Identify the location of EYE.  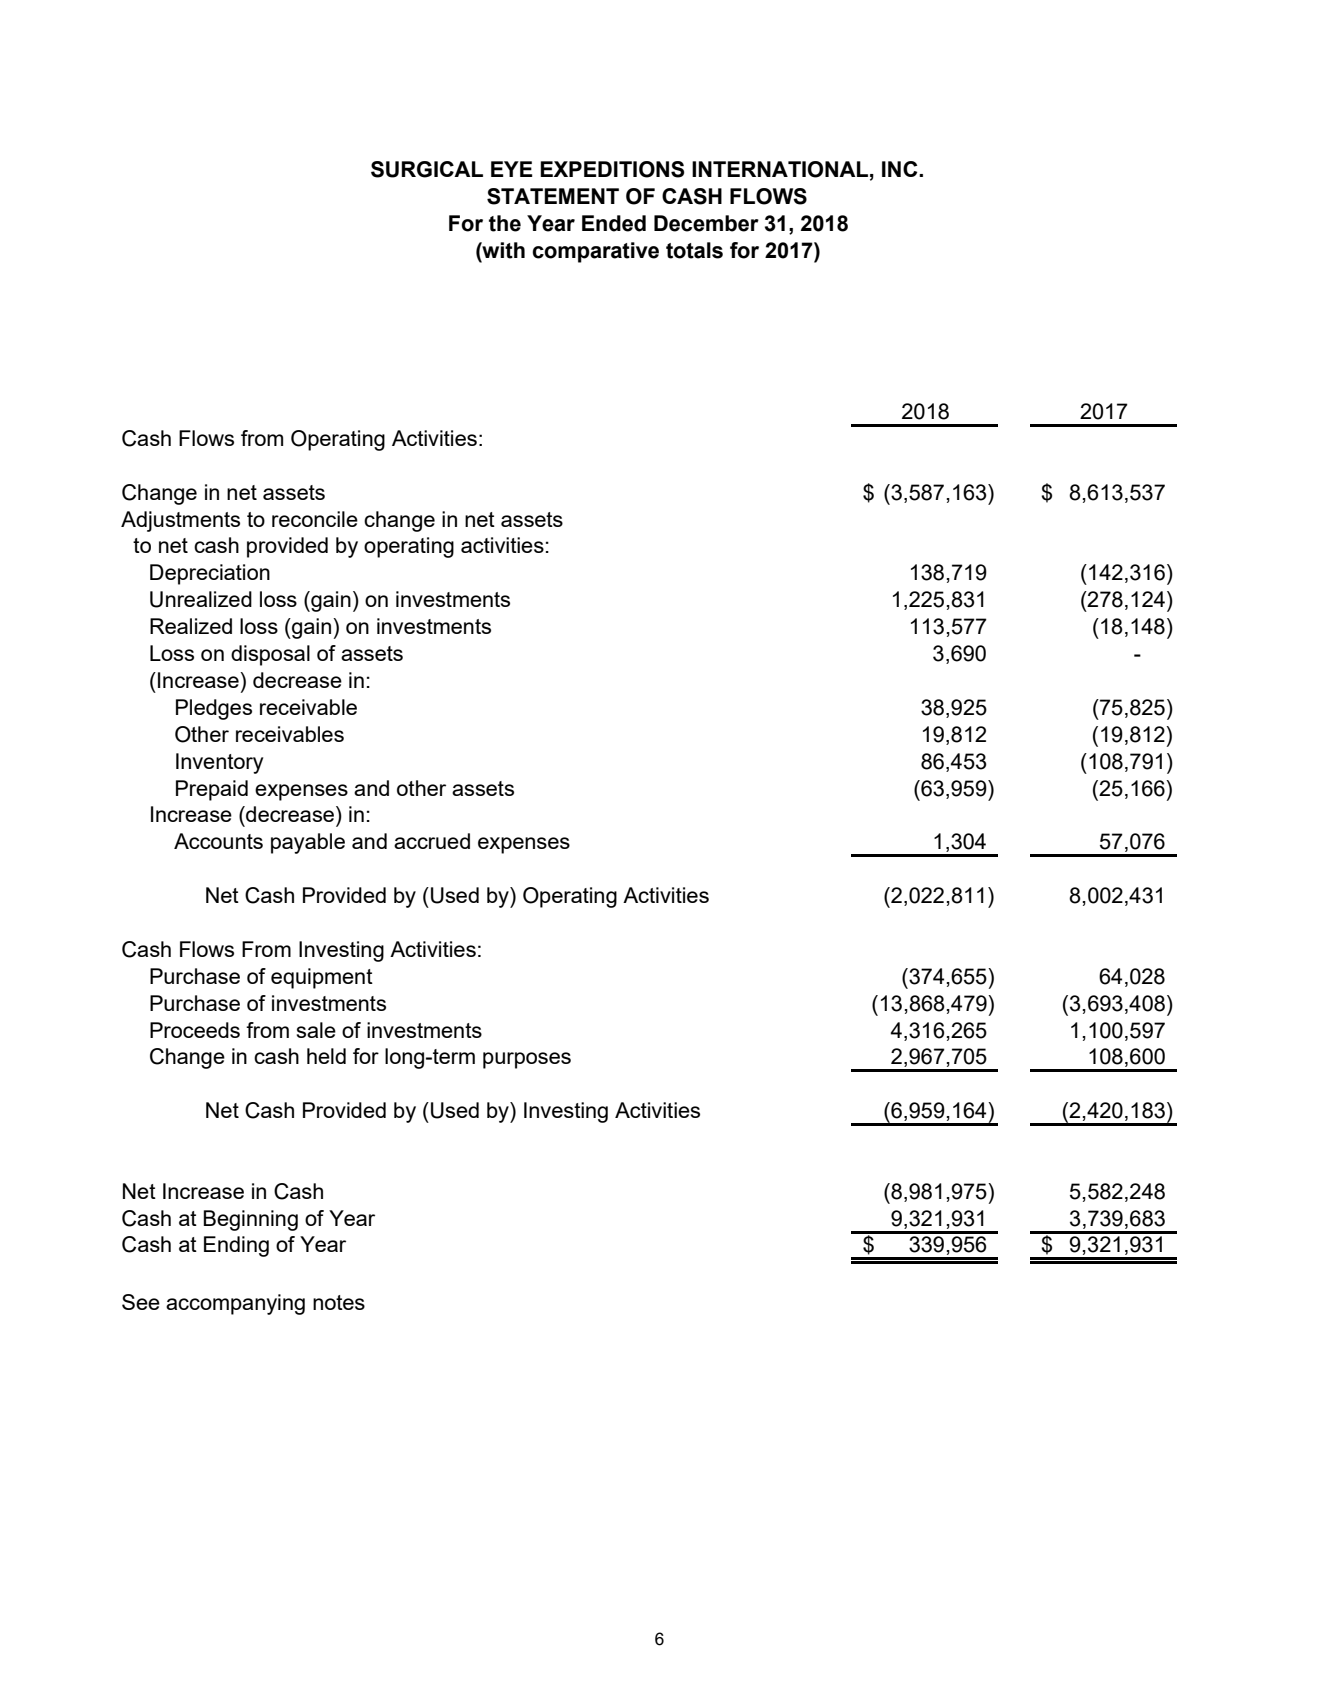
(512, 169).
